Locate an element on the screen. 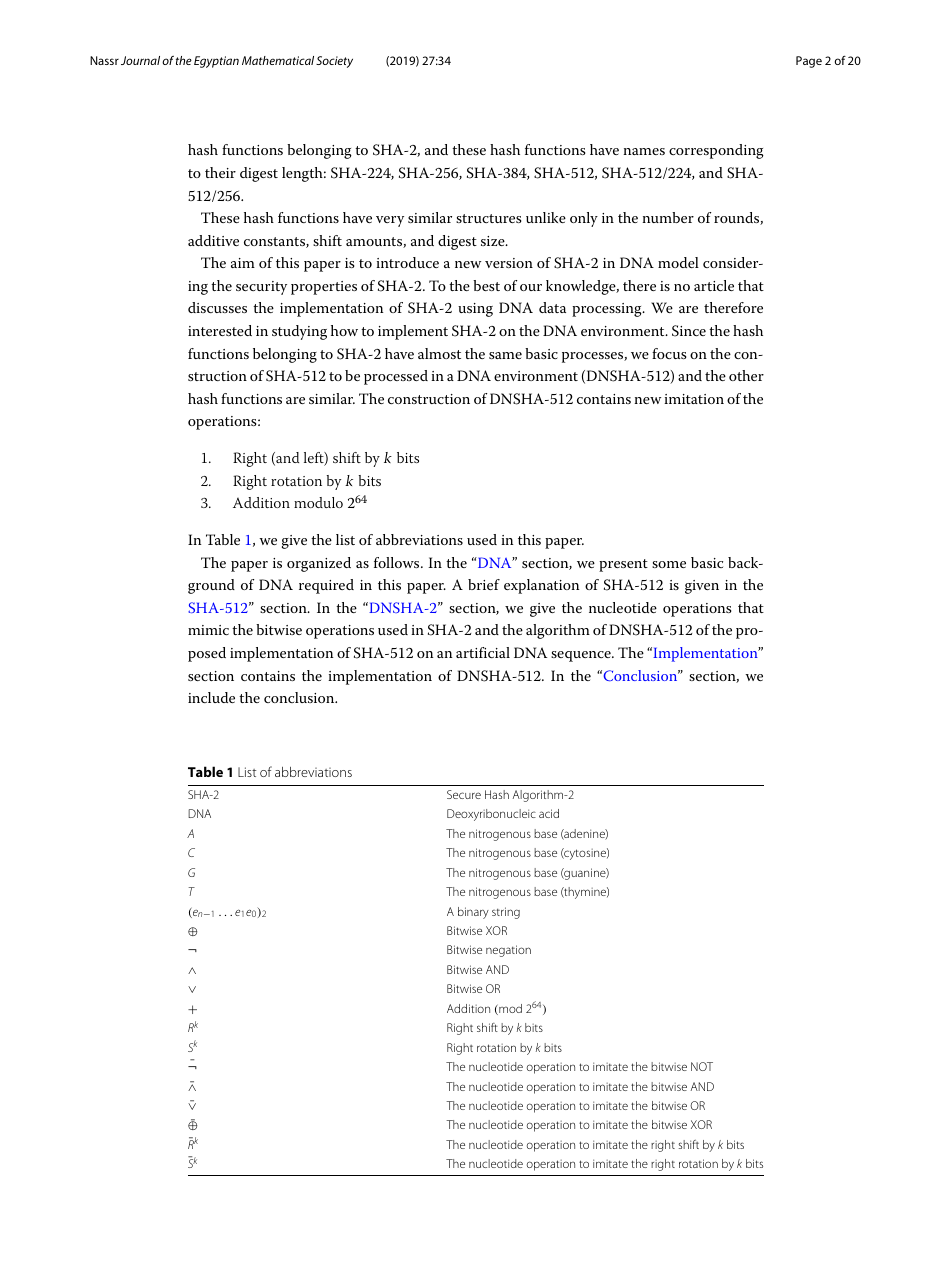 This screenshot has height=1271, width=952. same is located at coordinates (505, 355).
